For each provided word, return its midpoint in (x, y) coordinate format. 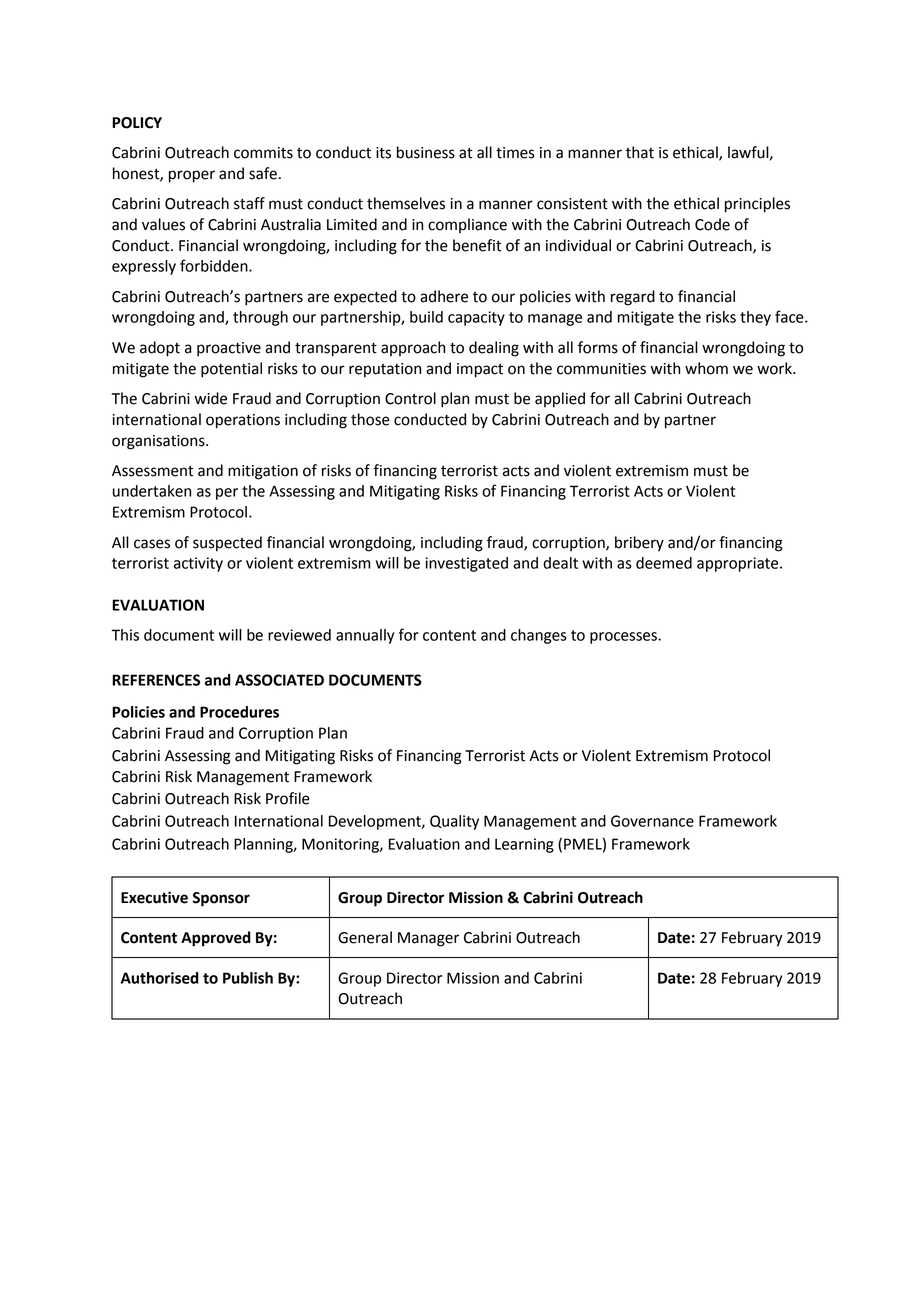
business (426, 152)
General (365, 937)
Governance (652, 821)
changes (539, 636)
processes (624, 638)
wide (211, 398)
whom (706, 368)
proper (192, 176)
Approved (216, 939)
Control (410, 398)
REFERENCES (156, 680)
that (640, 152)
